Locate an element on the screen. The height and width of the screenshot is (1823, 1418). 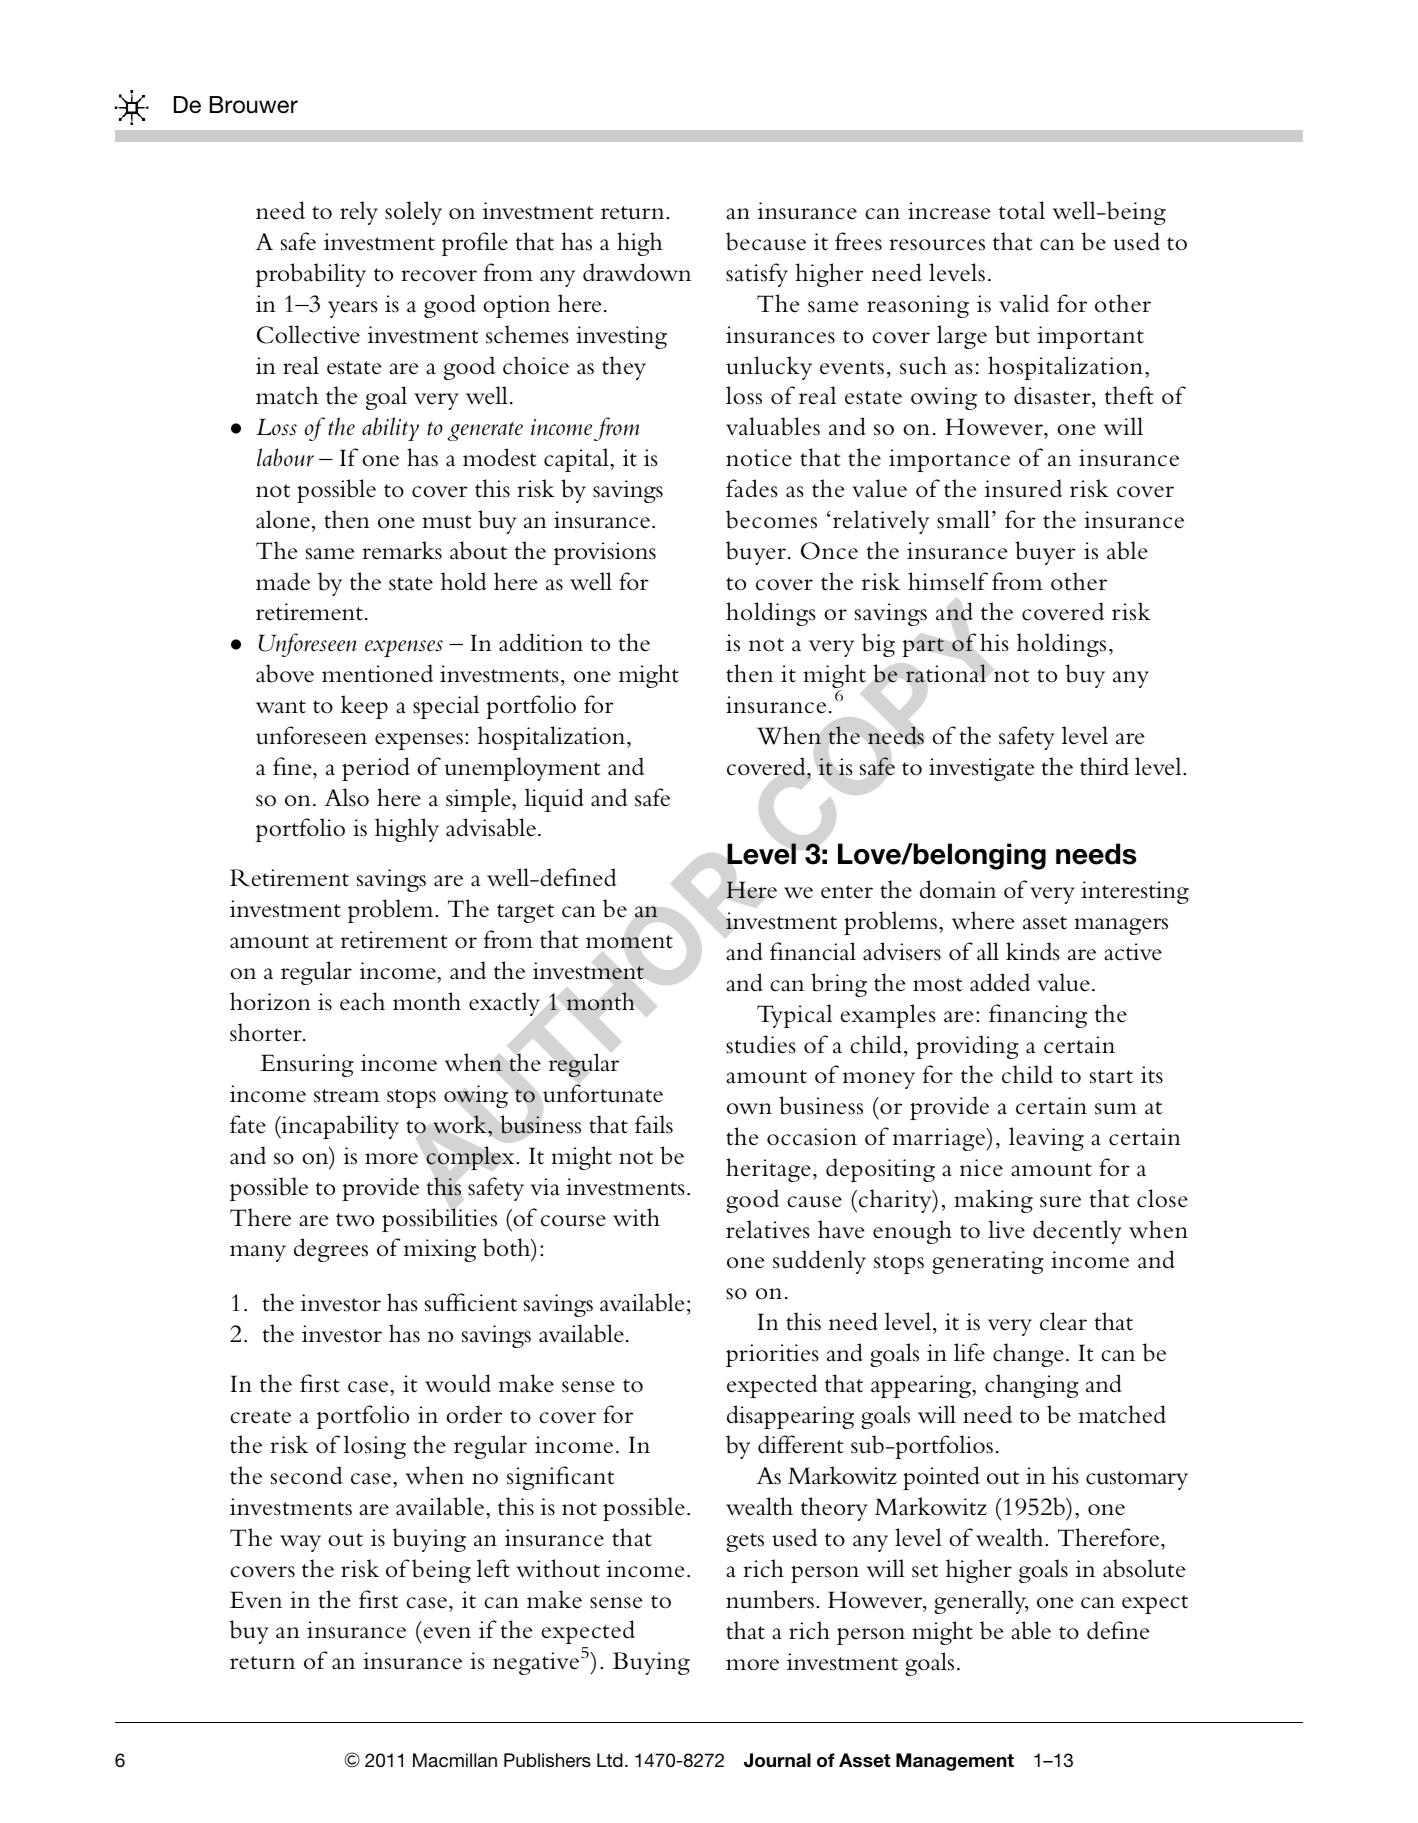
heritage is located at coordinates (768, 1170).
